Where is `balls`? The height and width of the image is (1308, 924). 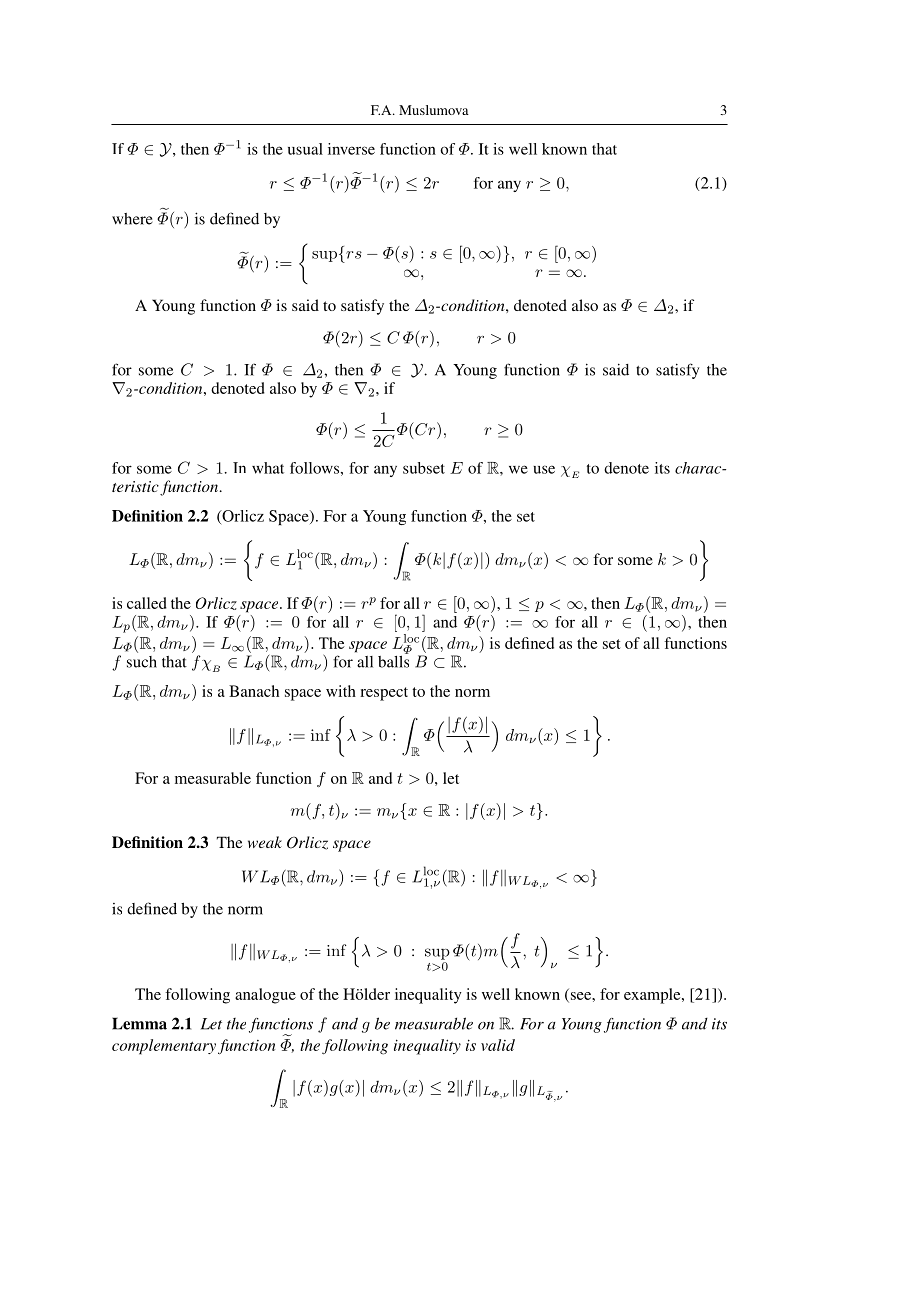 balls is located at coordinates (393, 660).
